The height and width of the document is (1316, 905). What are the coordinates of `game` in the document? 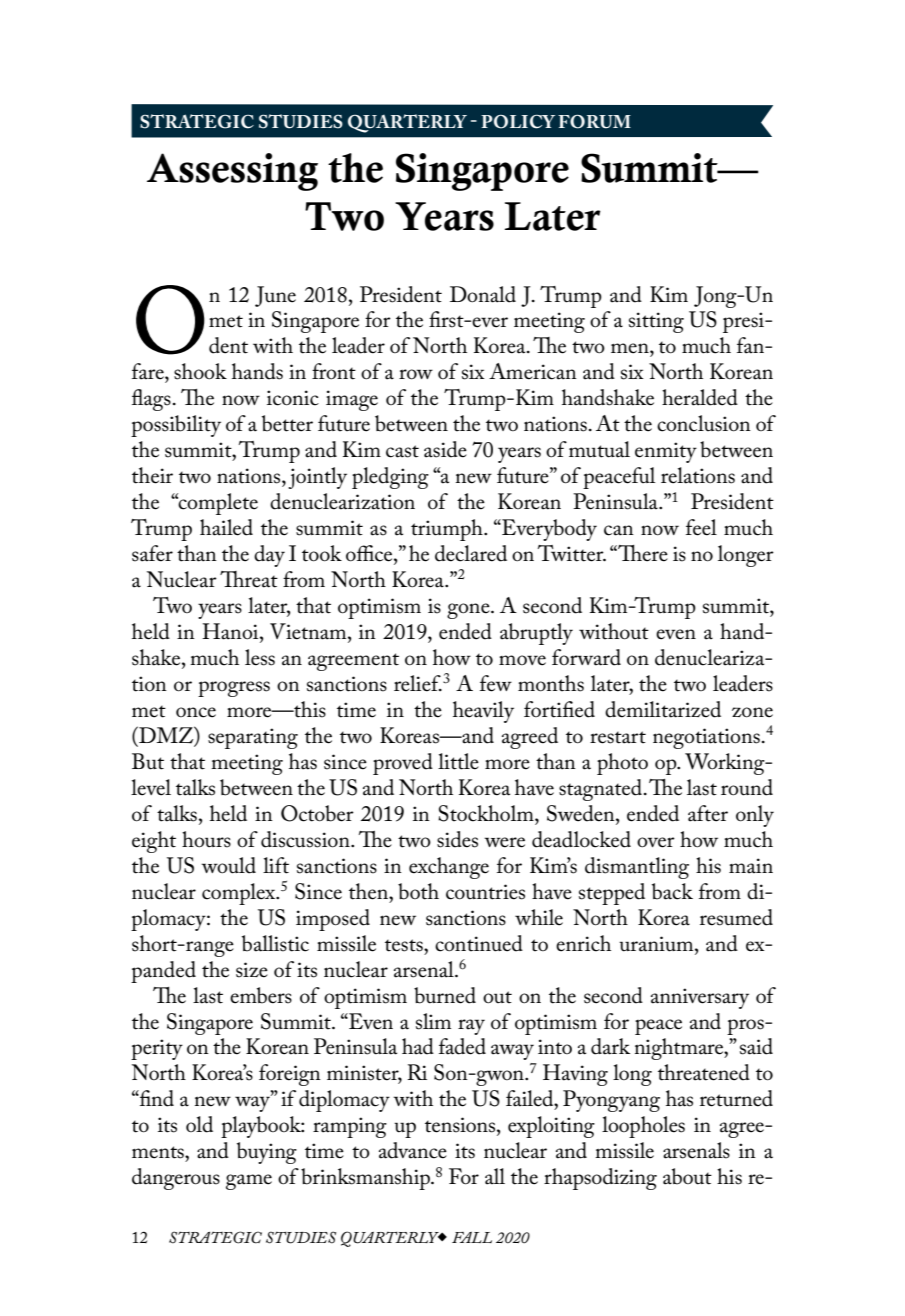 It's located at (249, 1182).
